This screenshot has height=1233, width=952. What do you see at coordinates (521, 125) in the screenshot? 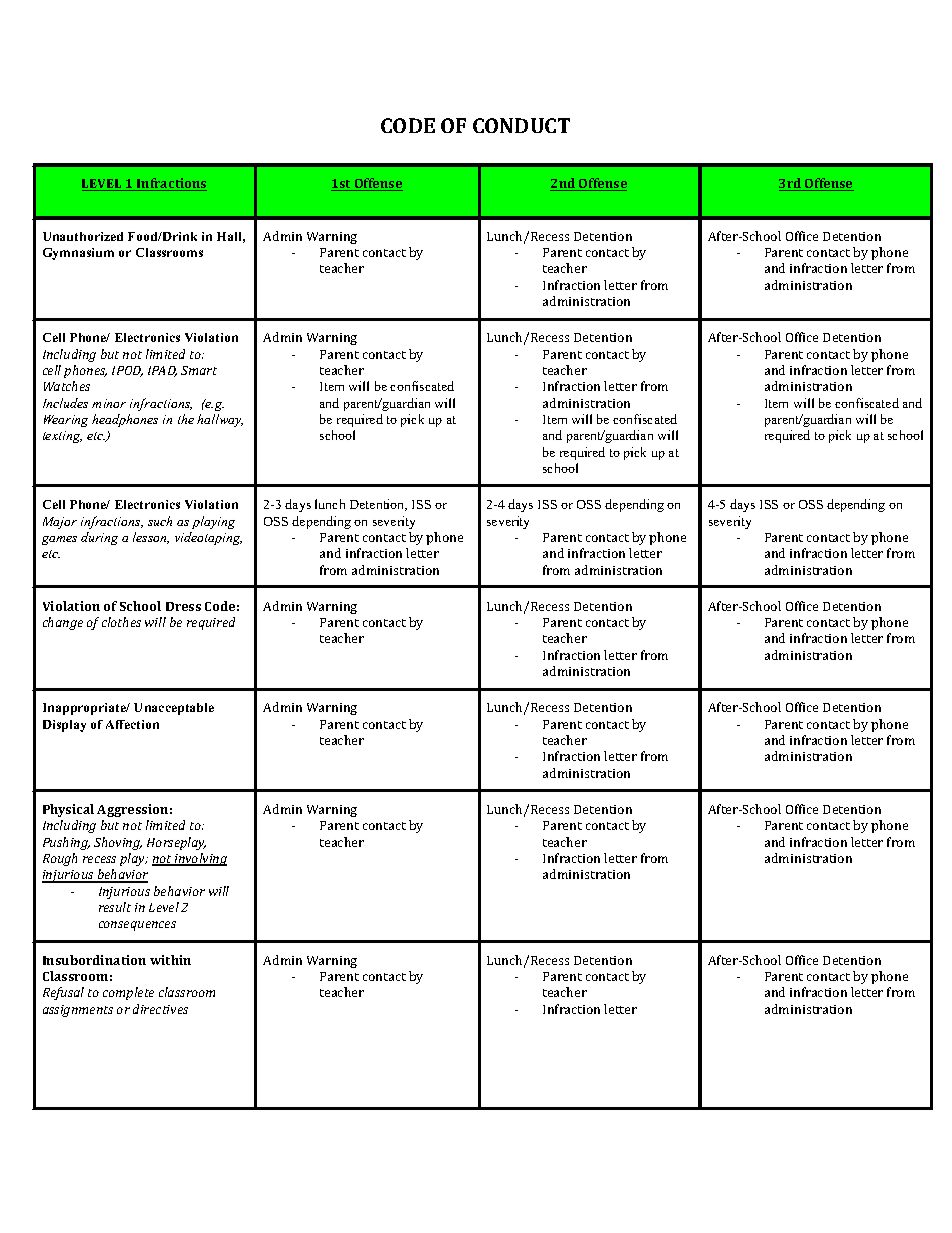
I see `CONDUCT` at bounding box center [521, 125].
